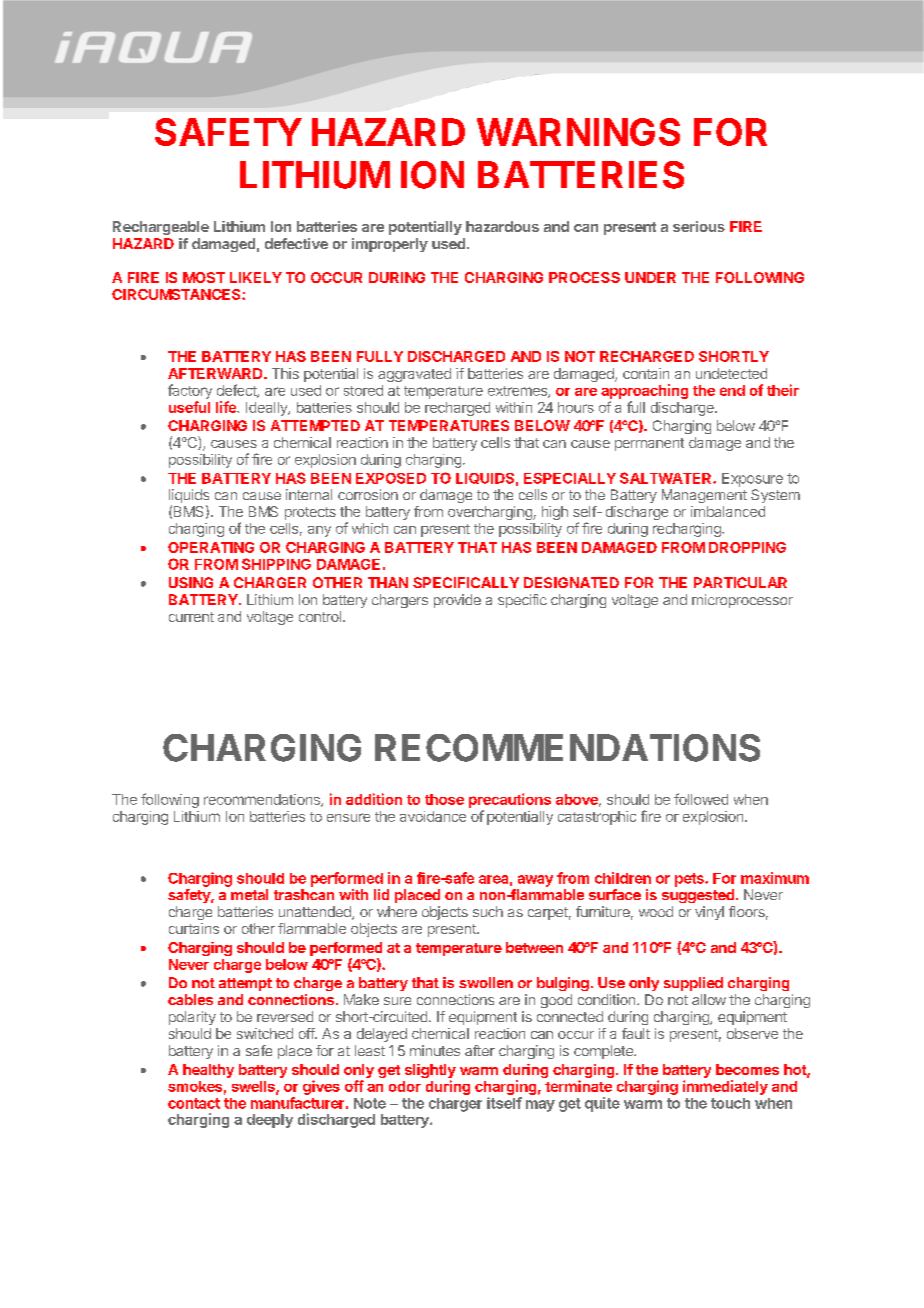 Image resolution: width=924 pixels, height=1308 pixels. Describe the element at coordinates (256, 277) in the image. I see `LIKELY` at that location.
